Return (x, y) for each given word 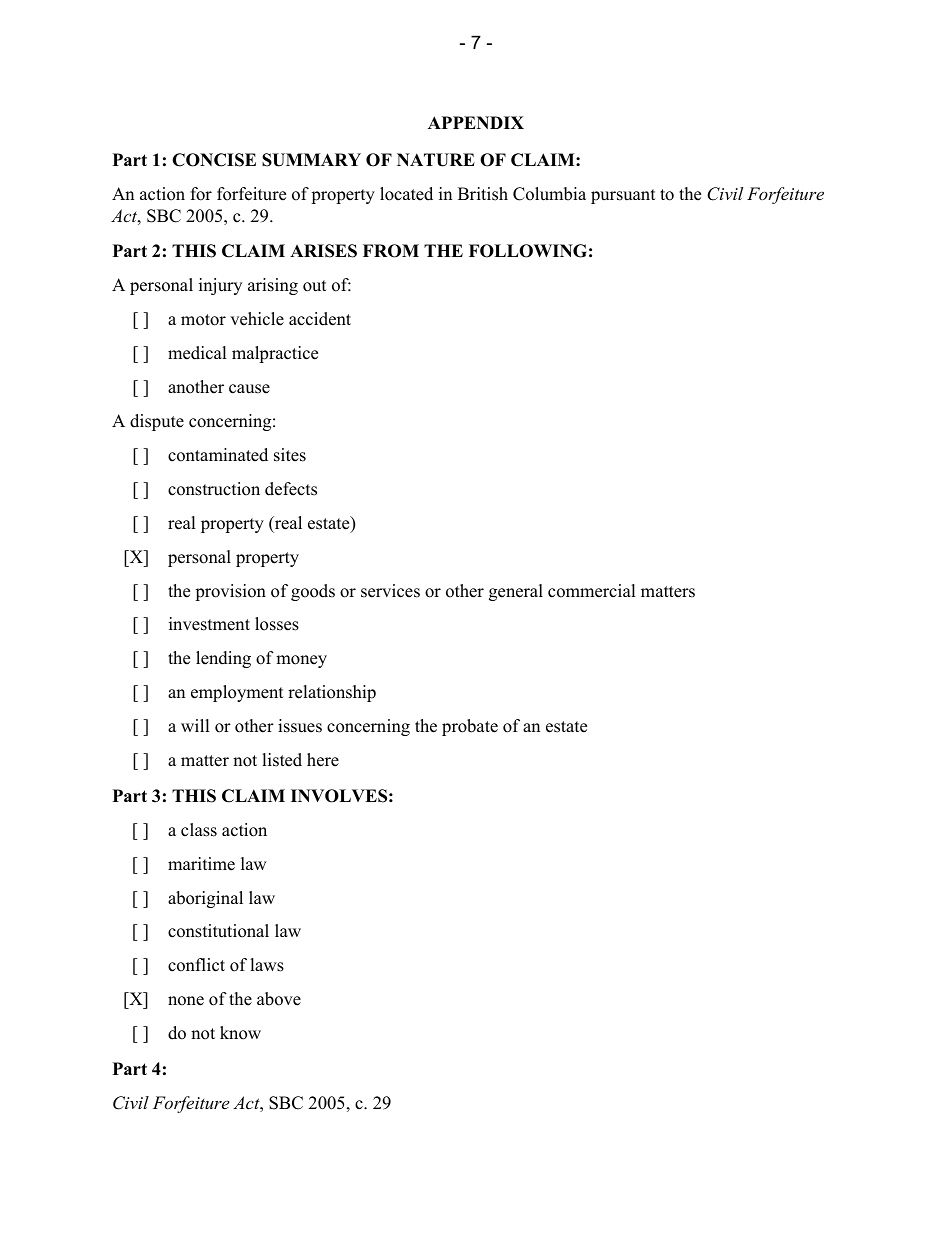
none (186, 1001)
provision (230, 592)
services (390, 591)
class (199, 830)
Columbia (549, 194)
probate (470, 727)
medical (197, 353)
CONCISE (214, 160)
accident (320, 319)
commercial (592, 591)
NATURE (436, 160)
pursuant (623, 196)
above (279, 999)
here (323, 760)
